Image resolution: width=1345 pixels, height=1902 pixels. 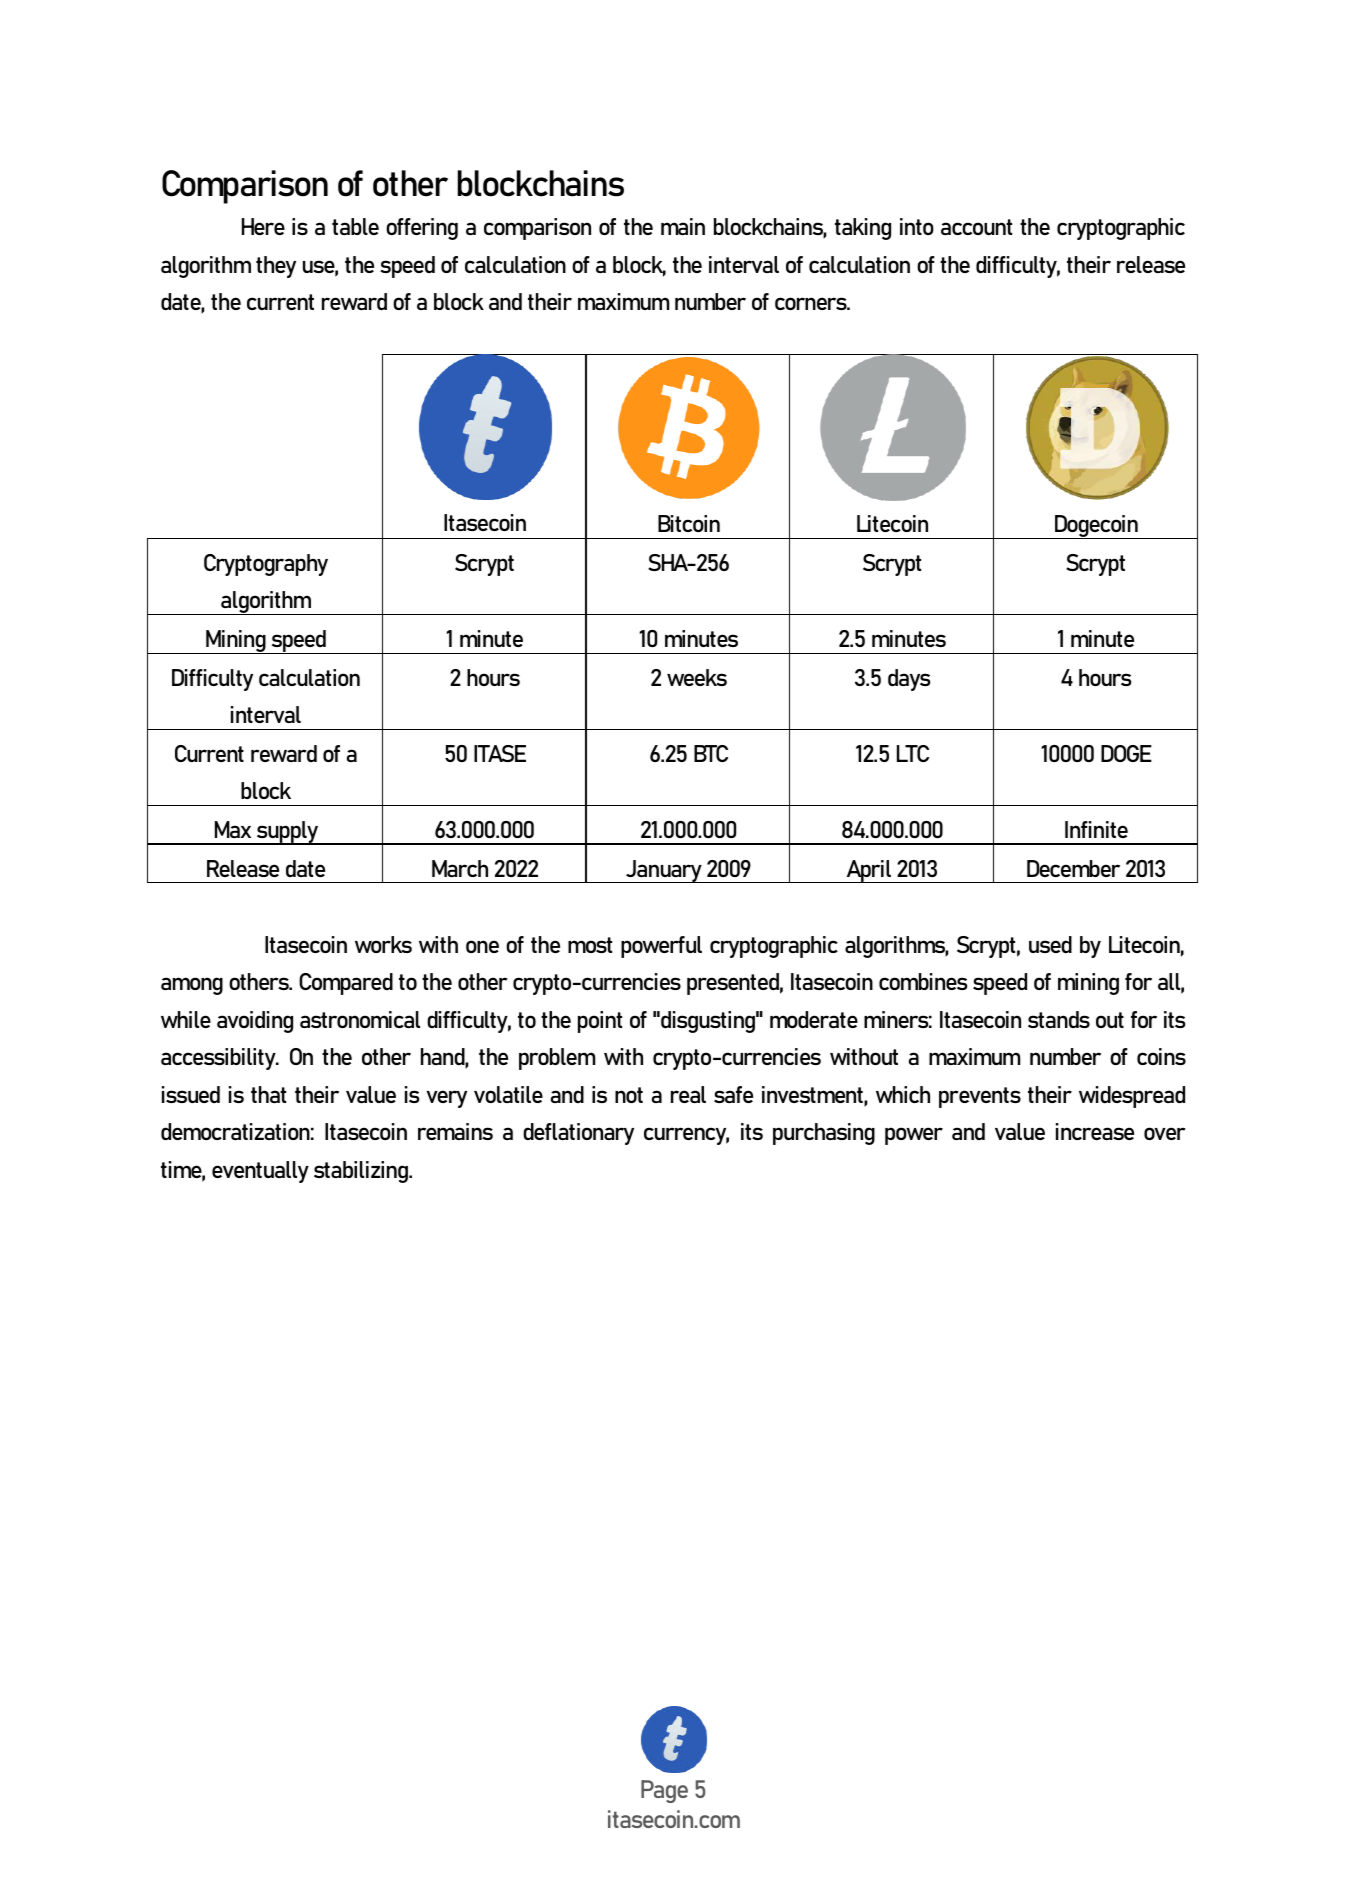 I want to click on Page, so click(x=664, y=1791).
